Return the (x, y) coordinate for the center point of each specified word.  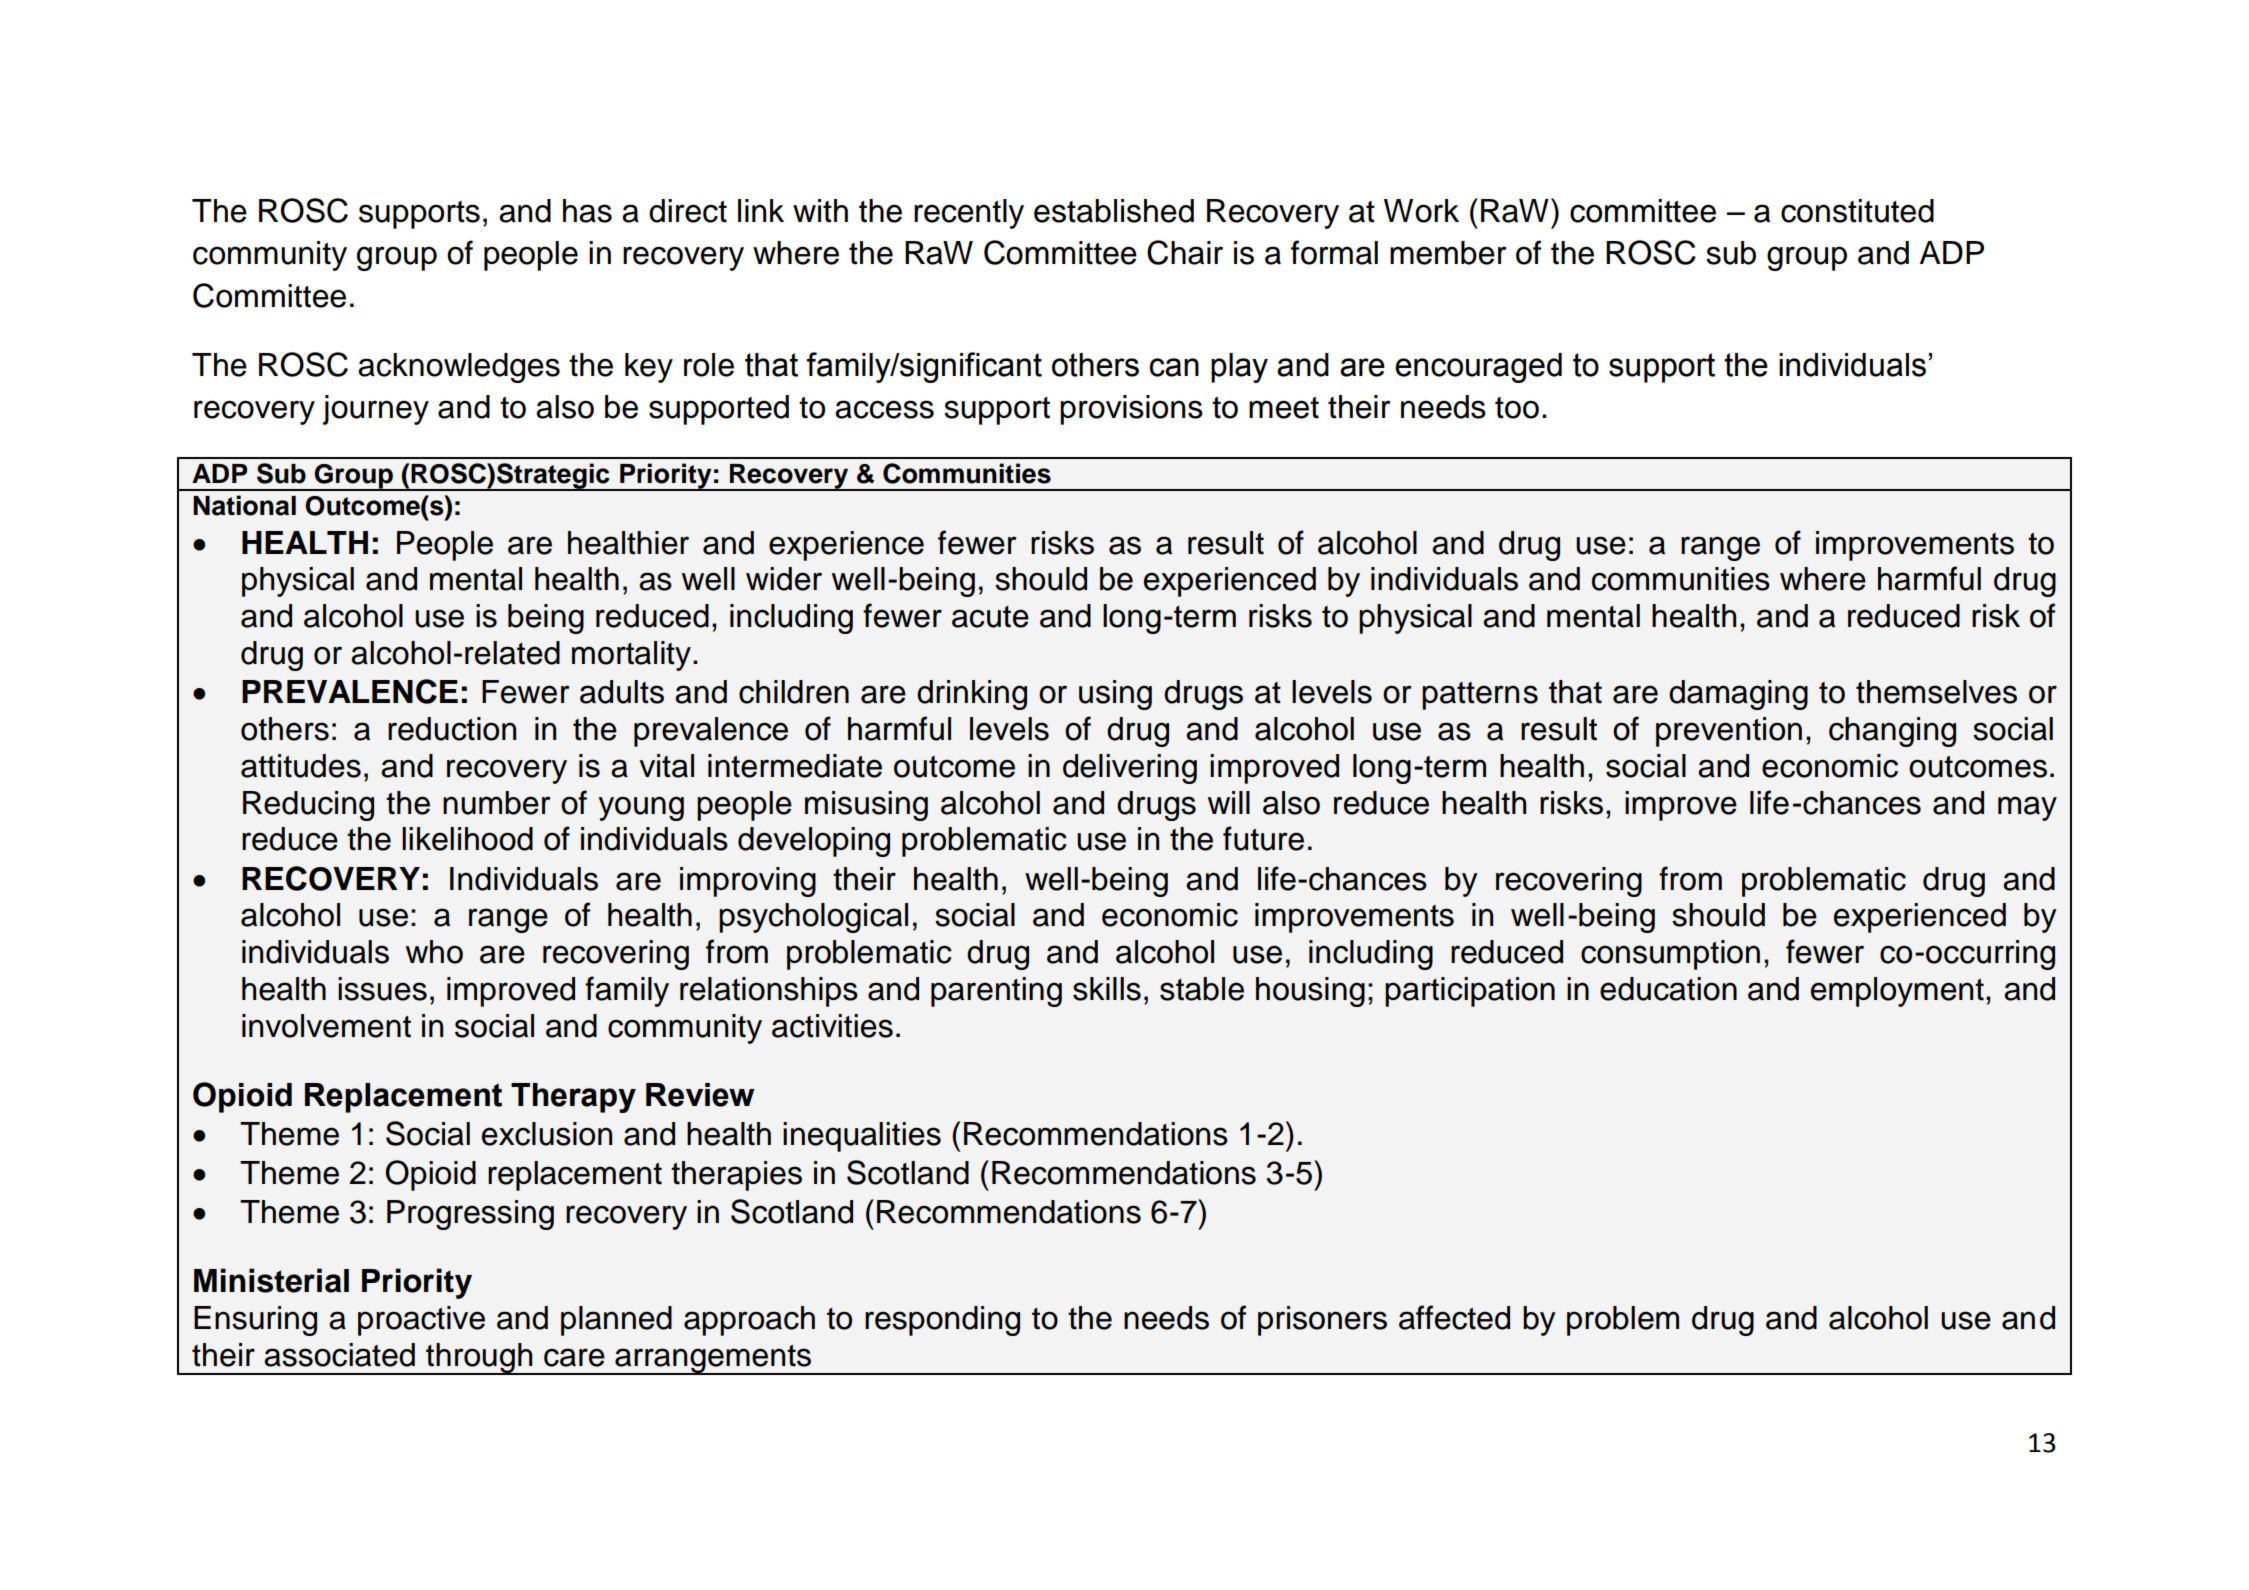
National (244, 505)
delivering (1130, 769)
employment (1897, 992)
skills (1107, 989)
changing (1892, 732)
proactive (421, 1321)
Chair (1185, 252)
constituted (1857, 211)
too (1517, 408)
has (587, 211)
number (497, 803)
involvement (326, 1026)
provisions (1131, 410)
